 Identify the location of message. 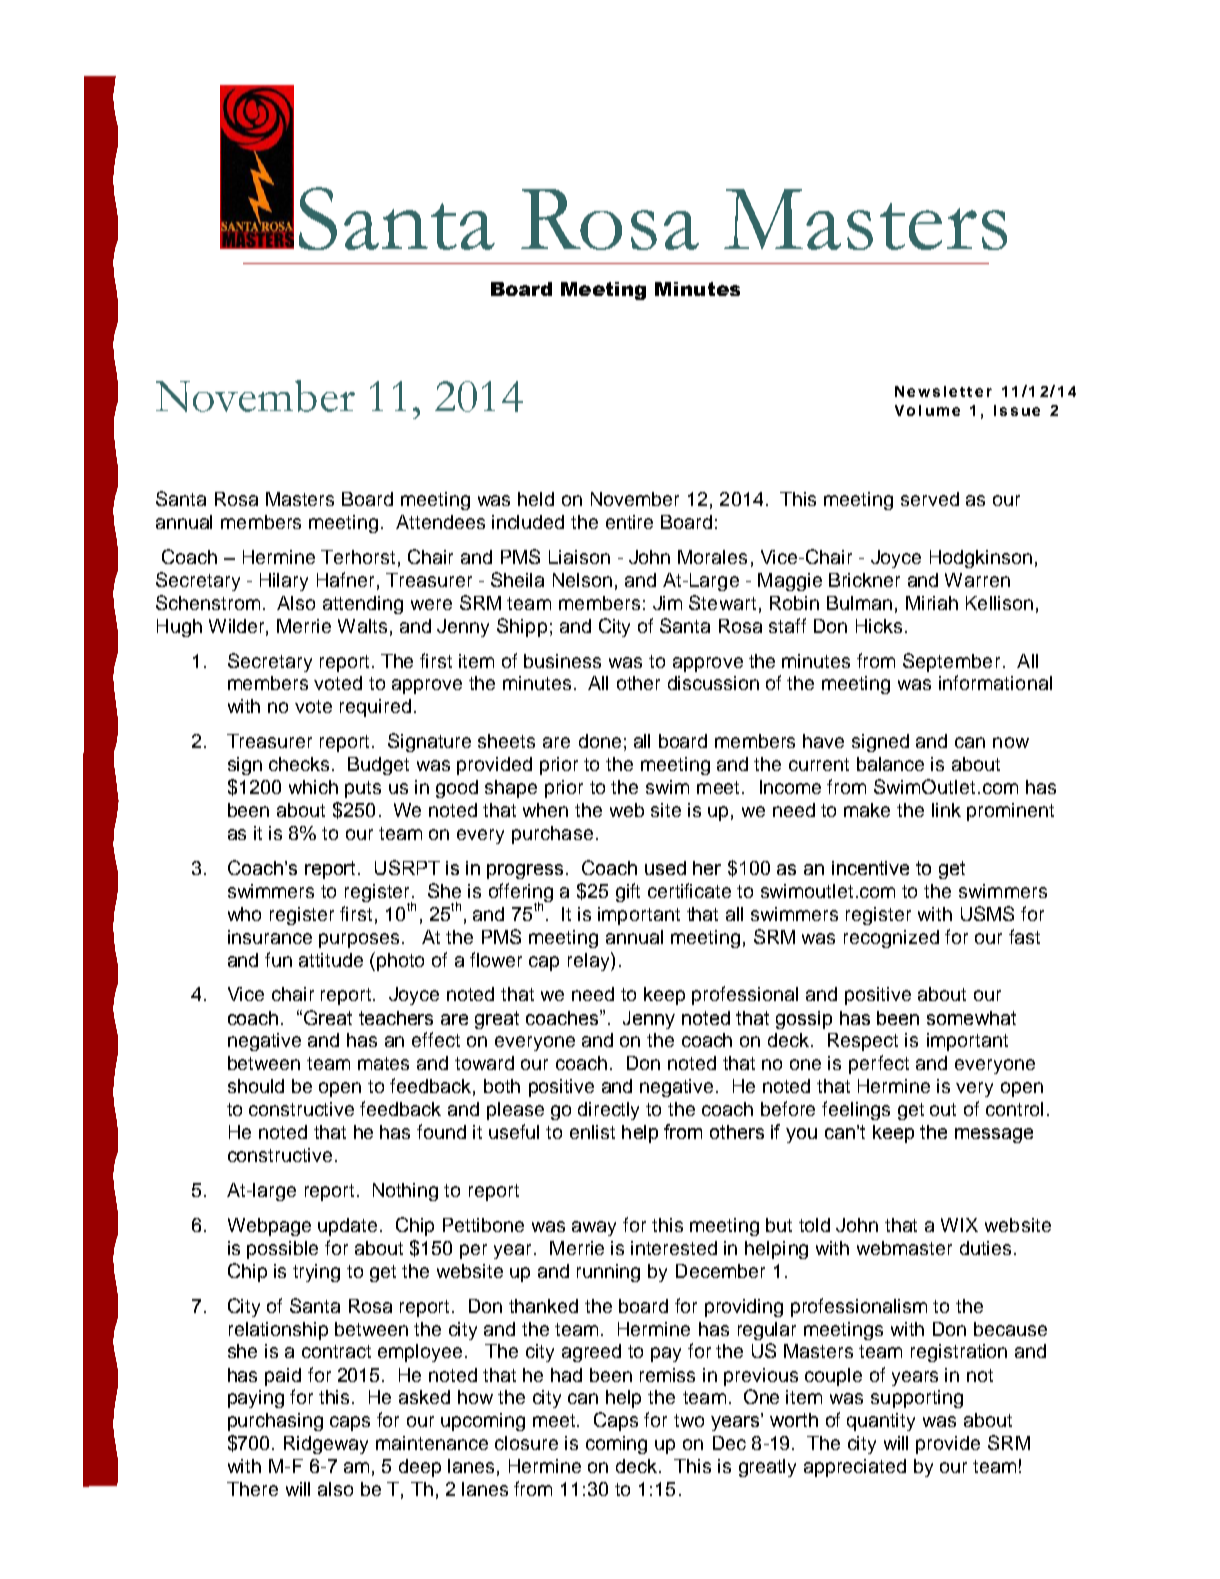
(994, 1135).
